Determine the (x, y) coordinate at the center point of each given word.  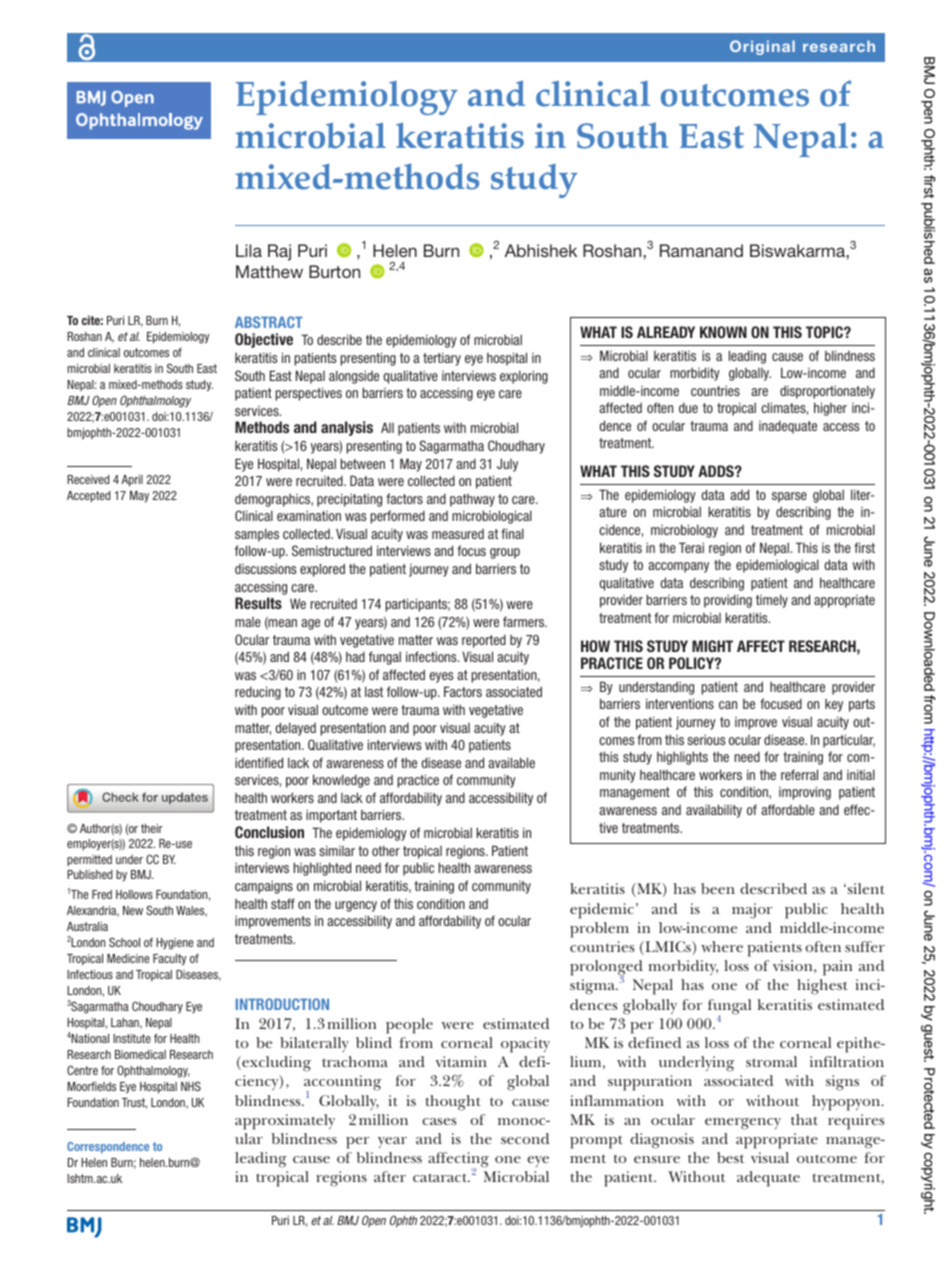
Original (762, 47)
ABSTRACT (269, 322)
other (386, 850)
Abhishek (541, 250)
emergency (743, 1124)
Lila (249, 250)
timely (772, 601)
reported (484, 641)
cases (439, 1121)
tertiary (442, 359)
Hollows (134, 894)
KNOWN (723, 332)
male (248, 622)
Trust (134, 1103)
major (752, 911)
